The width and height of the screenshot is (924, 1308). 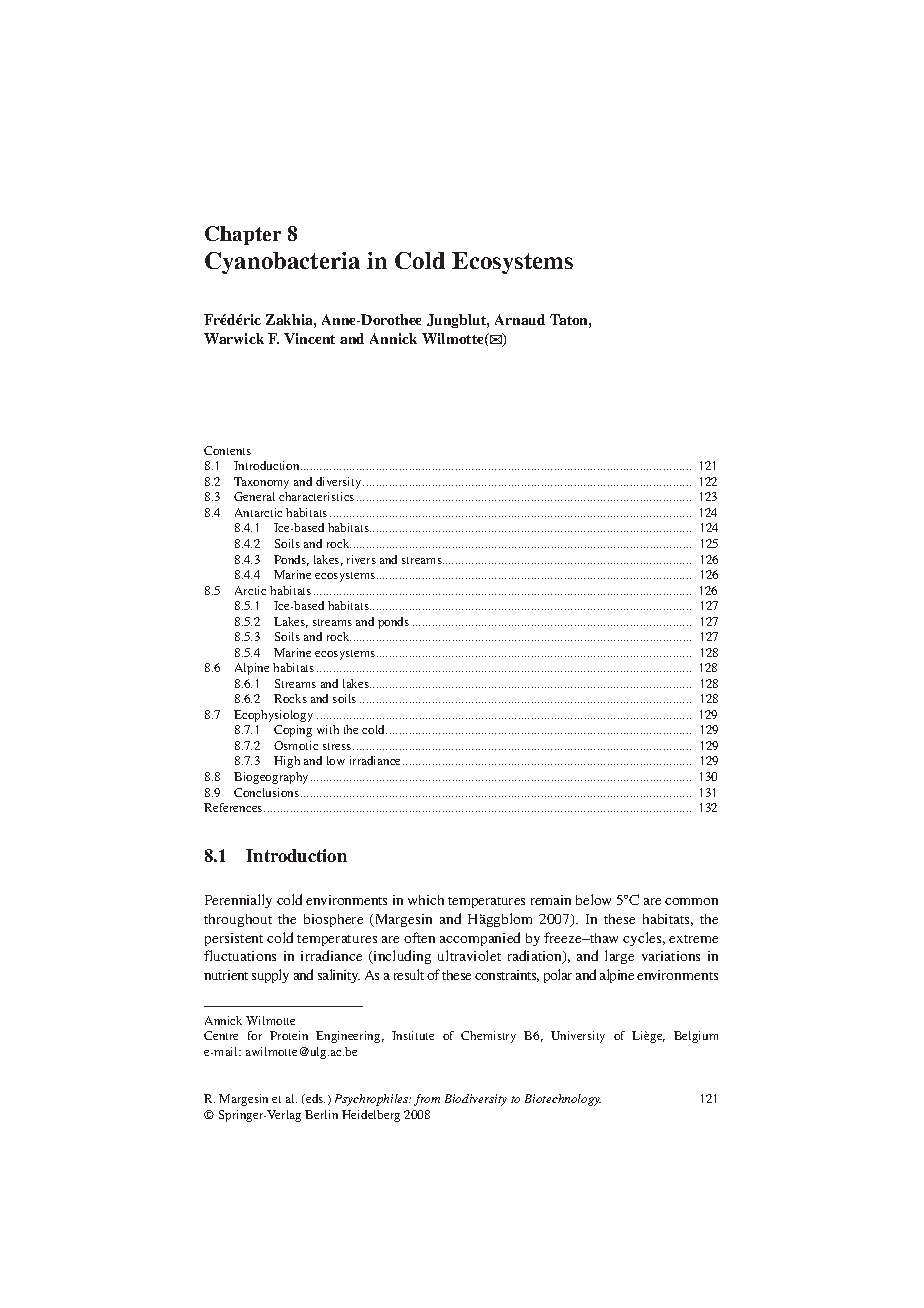 I want to click on eds, so click(x=314, y=1098).
